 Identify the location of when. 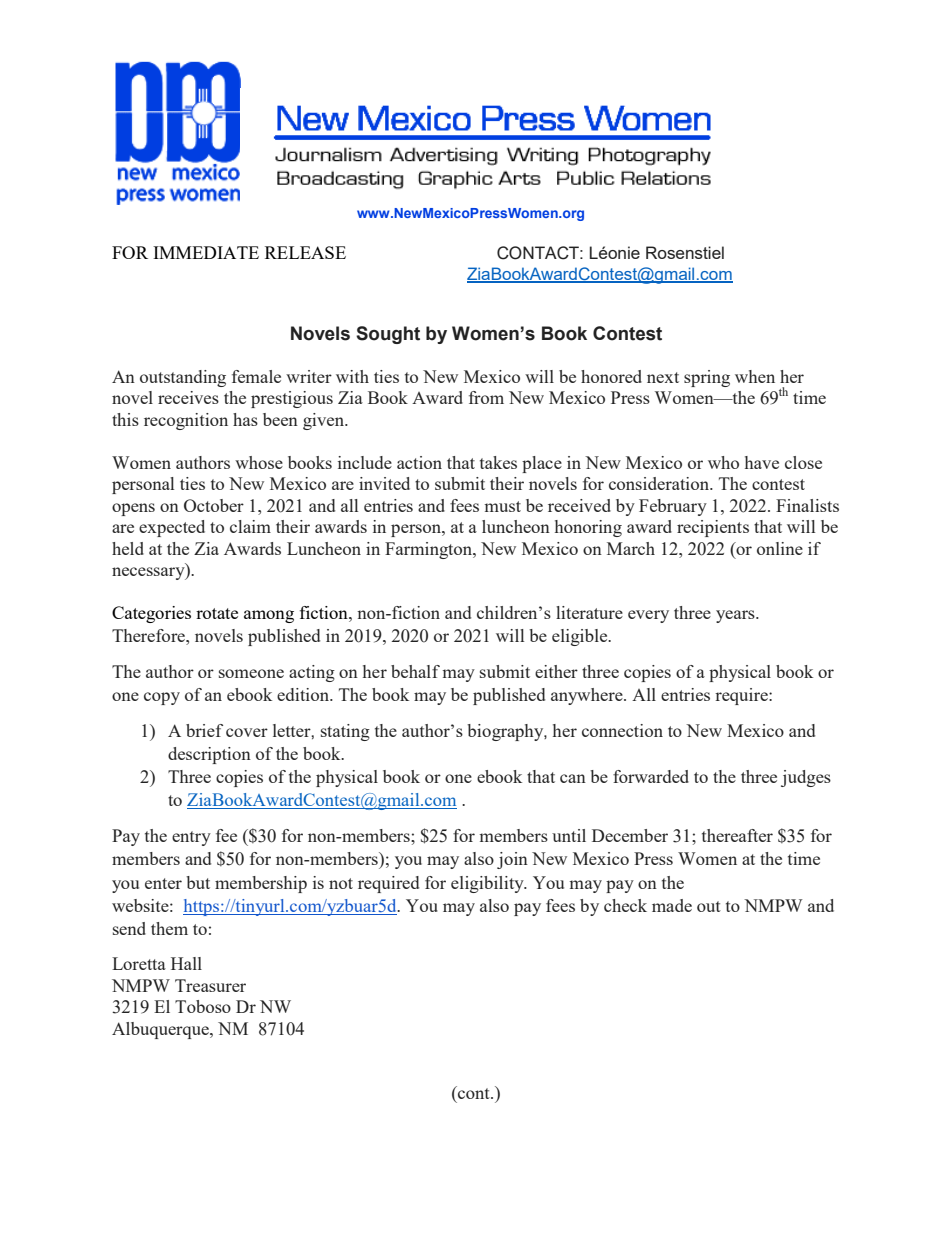
(755, 376).
